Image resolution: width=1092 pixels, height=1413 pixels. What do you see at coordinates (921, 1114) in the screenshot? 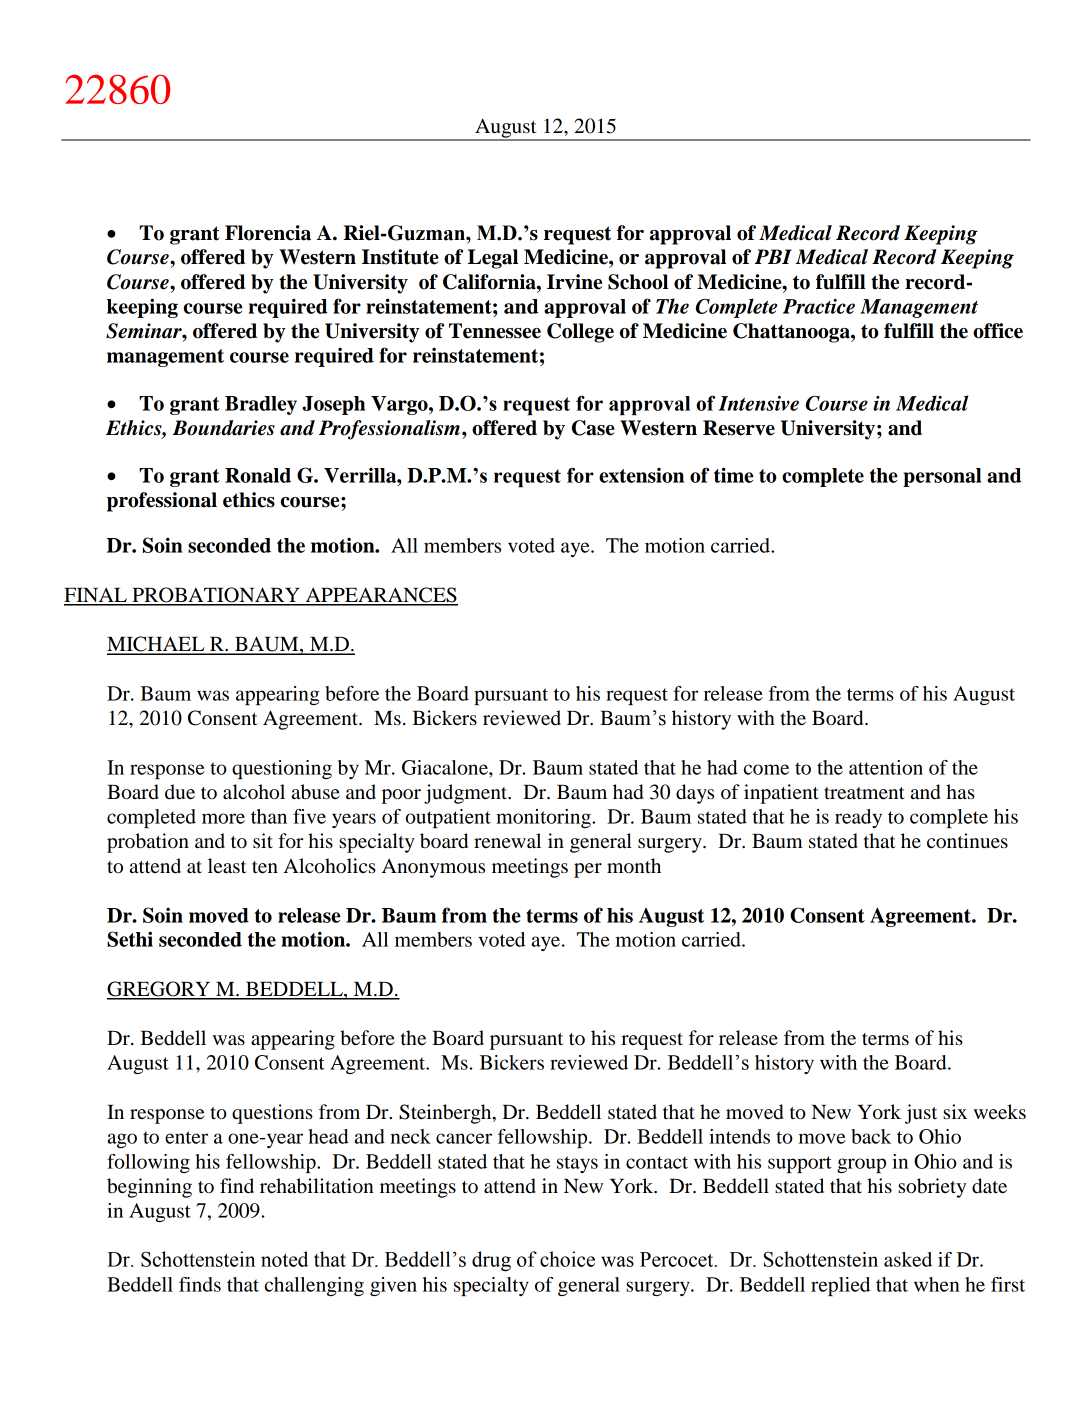
I see `just` at bounding box center [921, 1114].
